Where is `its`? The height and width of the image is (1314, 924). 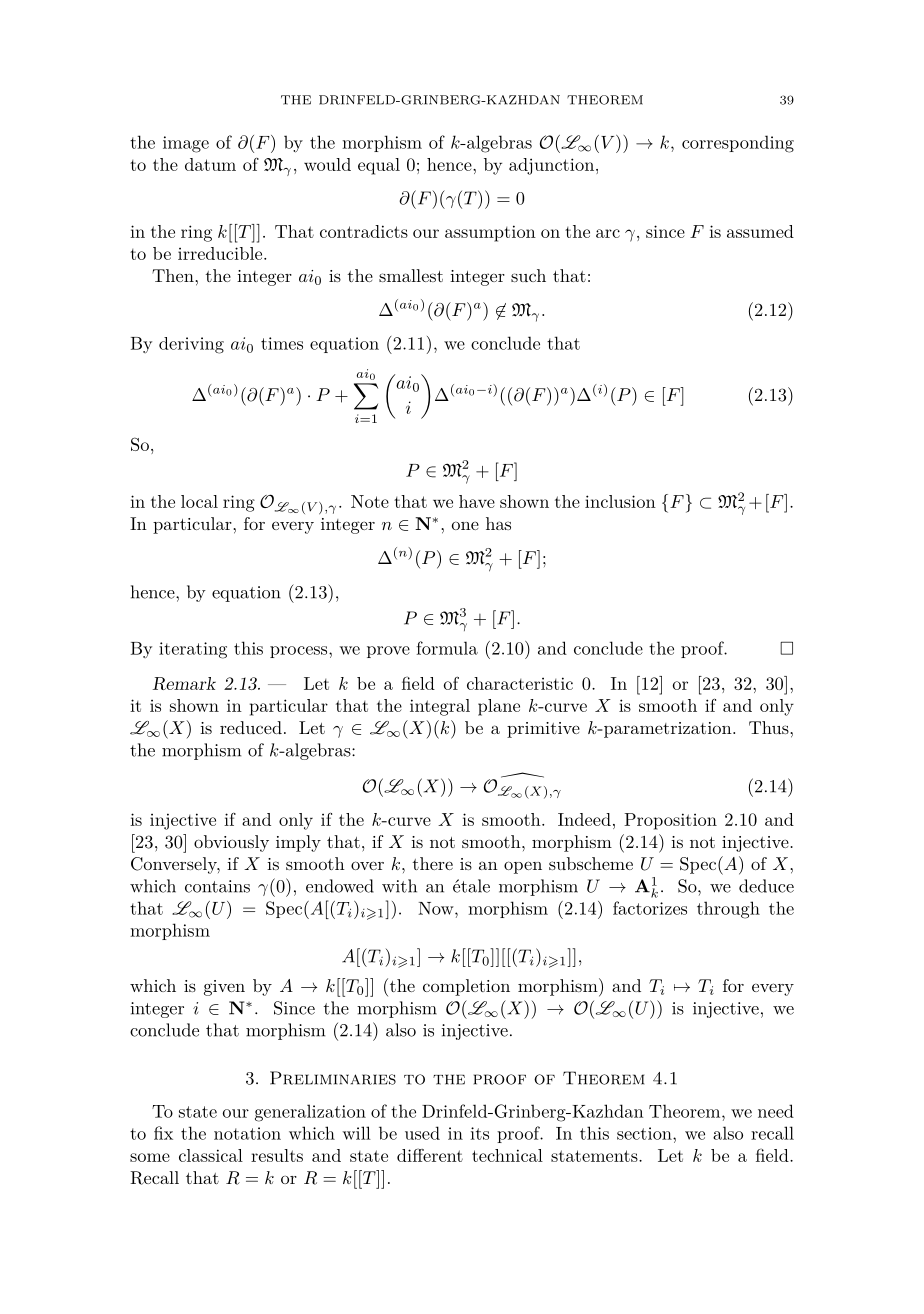 its is located at coordinates (479, 1133).
